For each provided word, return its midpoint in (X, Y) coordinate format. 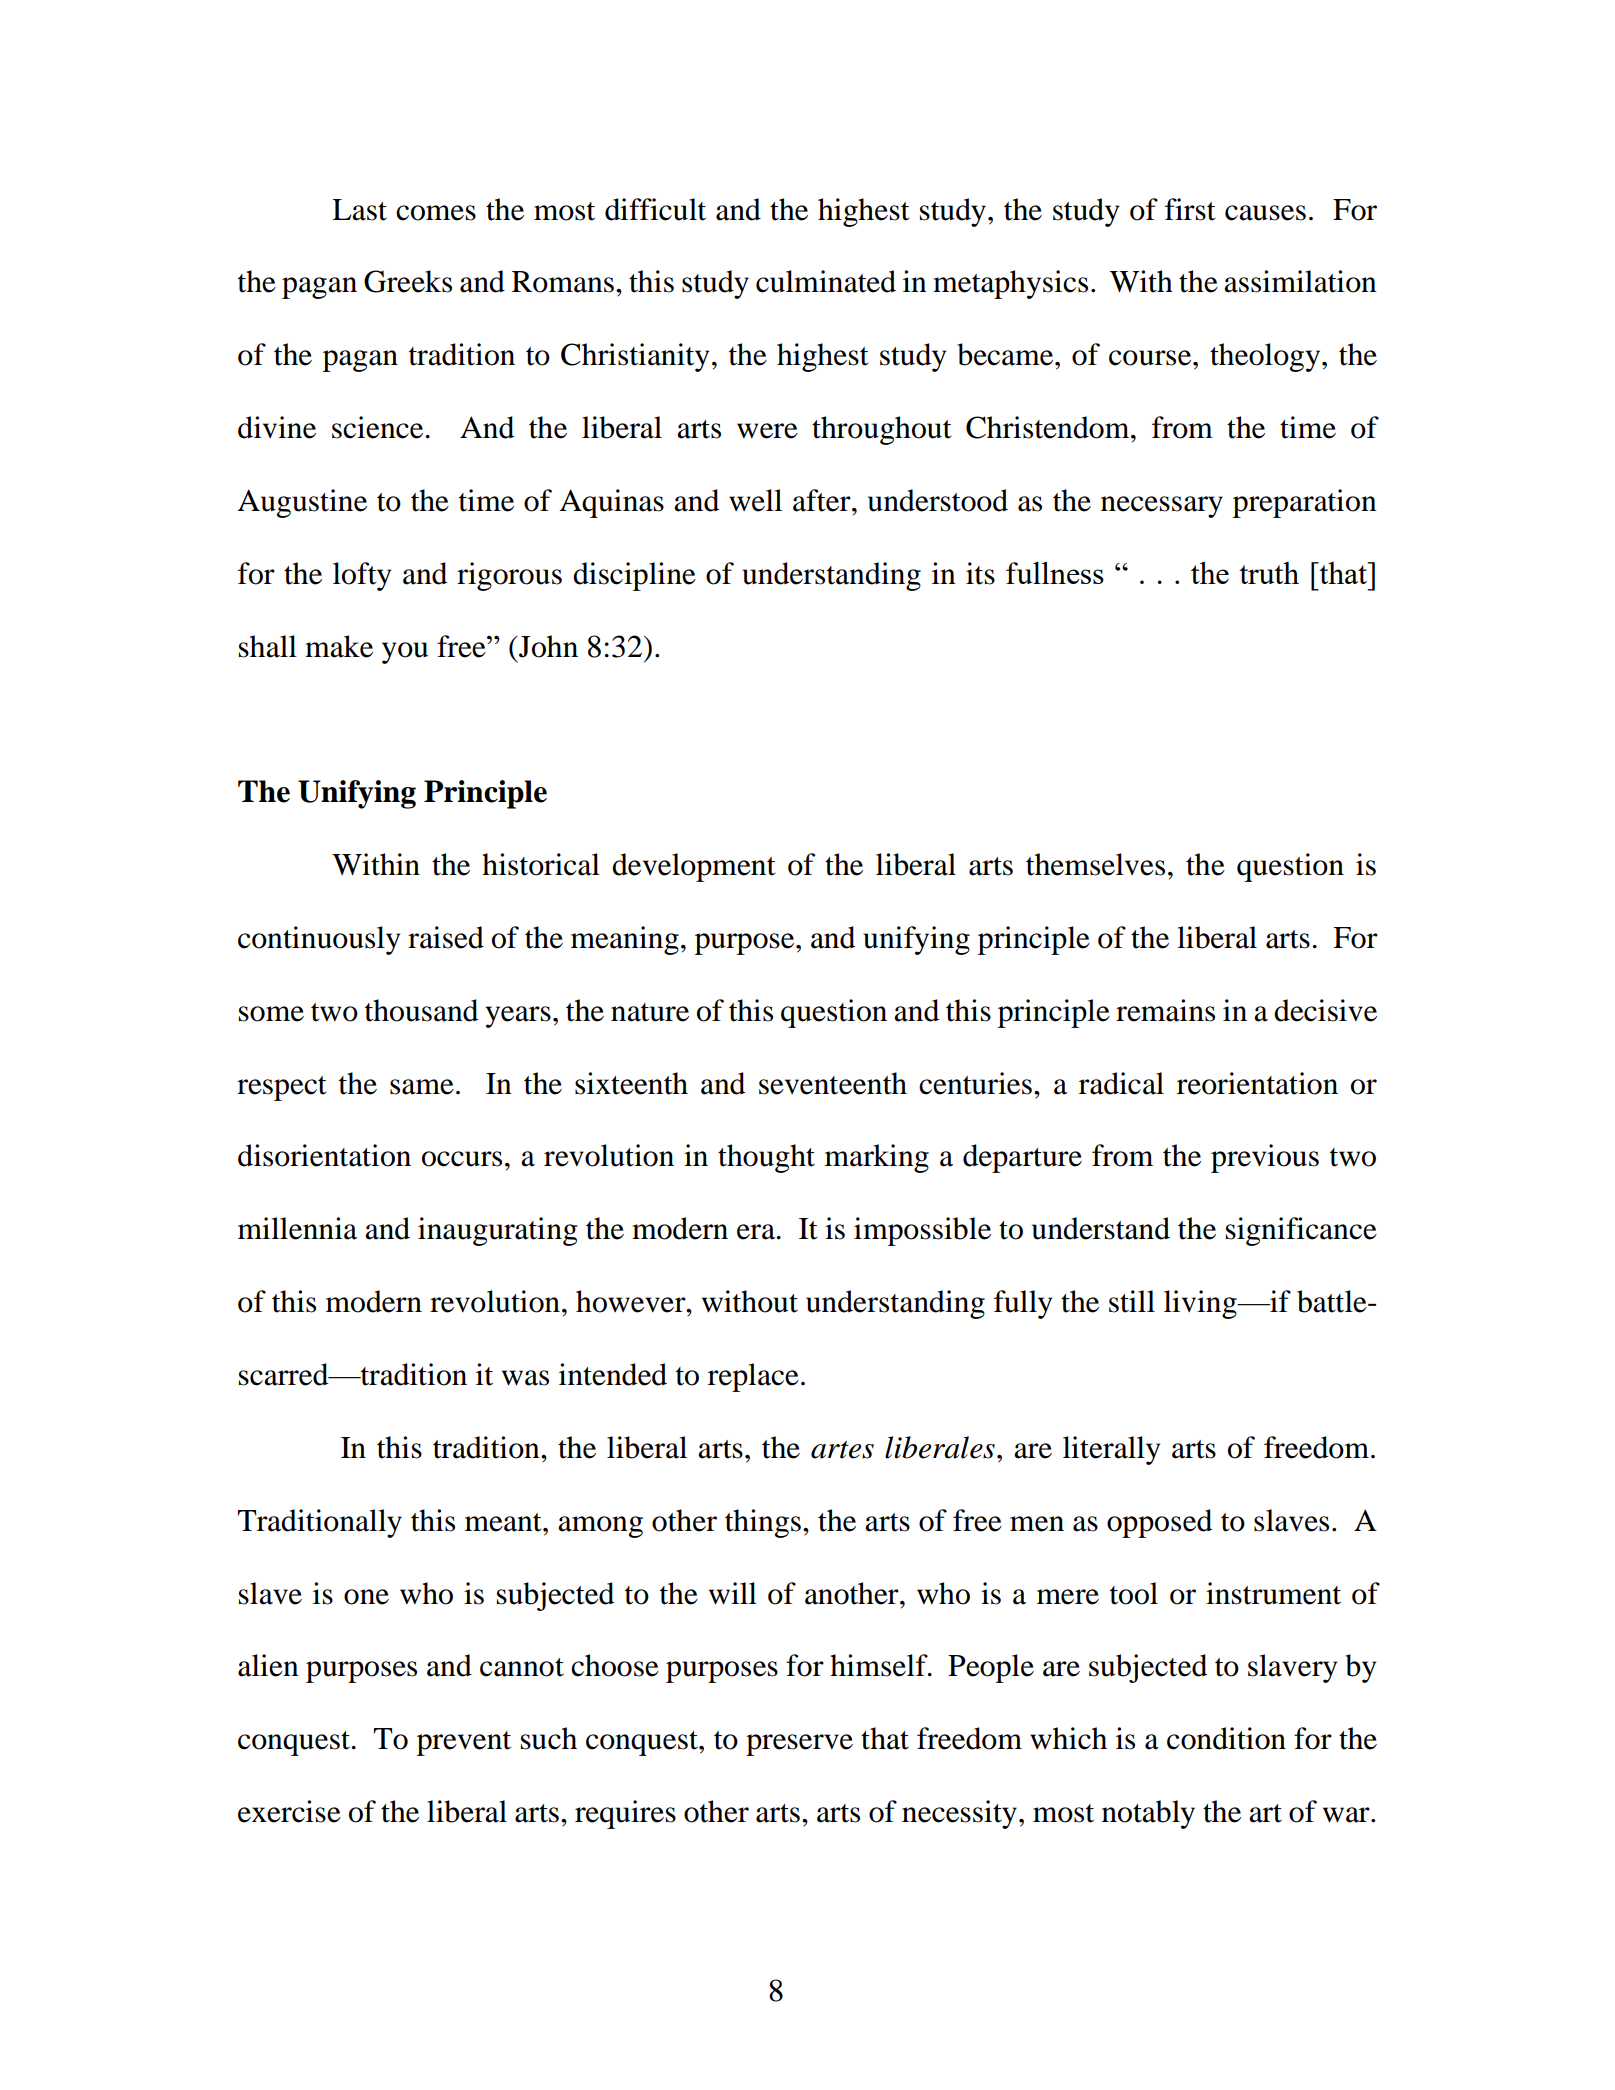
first (1190, 209)
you (405, 653)
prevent (464, 1743)
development (694, 867)
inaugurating (498, 1231)
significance (1301, 1231)
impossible (922, 1231)
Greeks (408, 281)
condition (1226, 1738)
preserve (799, 1745)
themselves (1095, 864)
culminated (826, 281)
